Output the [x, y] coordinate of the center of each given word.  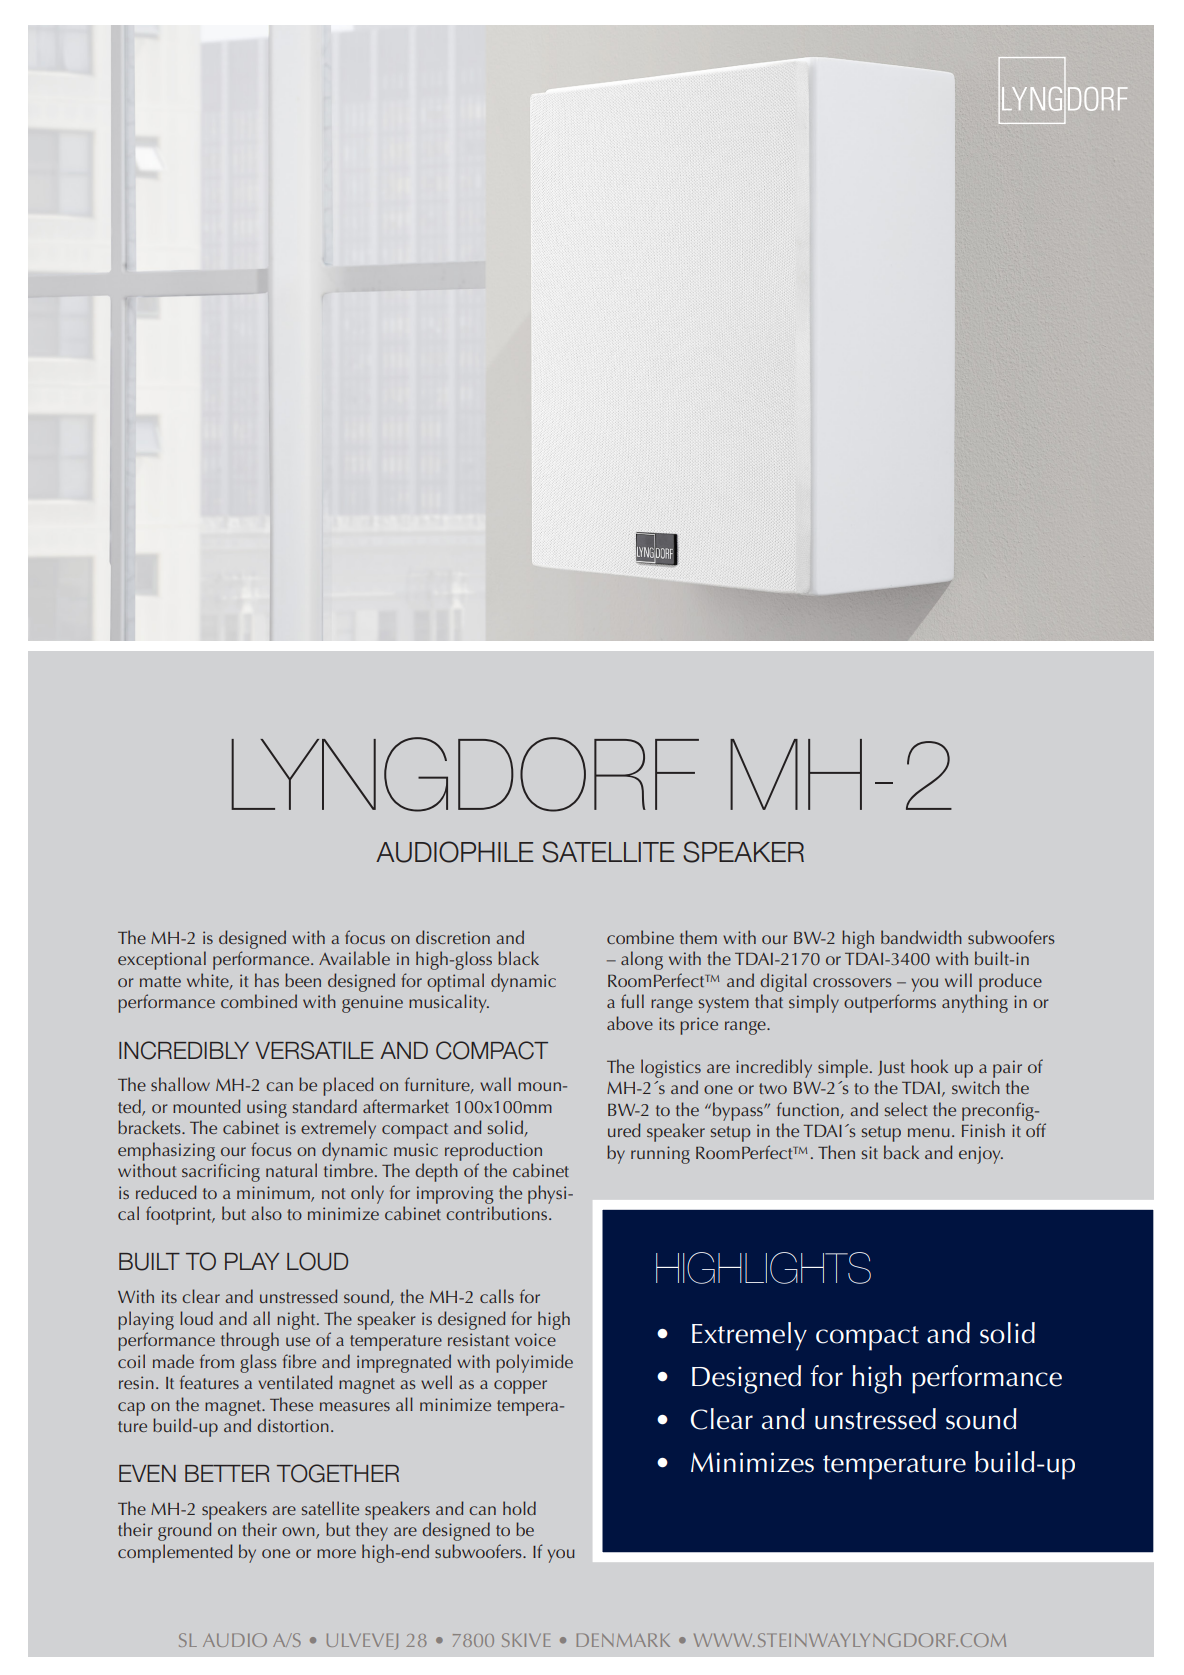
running [660, 1155]
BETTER [227, 1473]
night [297, 1320]
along [642, 960]
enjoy [981, 1155]
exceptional [162, 960]
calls [497, 1296]
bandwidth [921, 937]
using [267, 1109]
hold [519, 1508]
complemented [175, 1553]
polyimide [534, 1363]
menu [929, 1132]
